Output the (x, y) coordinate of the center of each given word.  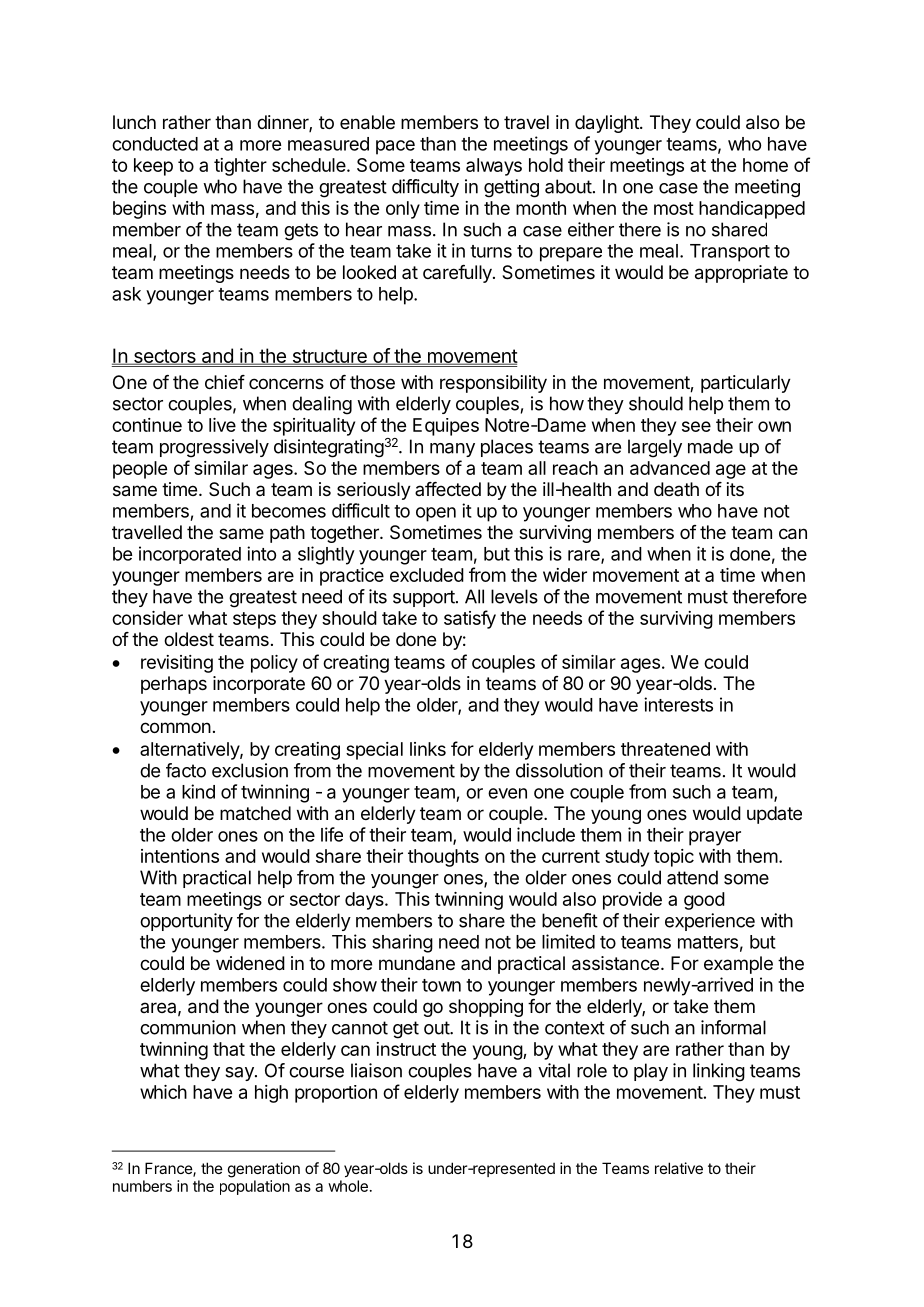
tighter (240, 167)
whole (348, 1186)
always (494, 167)
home (765, 165)
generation (264, 1170)
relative (679, 1168)
